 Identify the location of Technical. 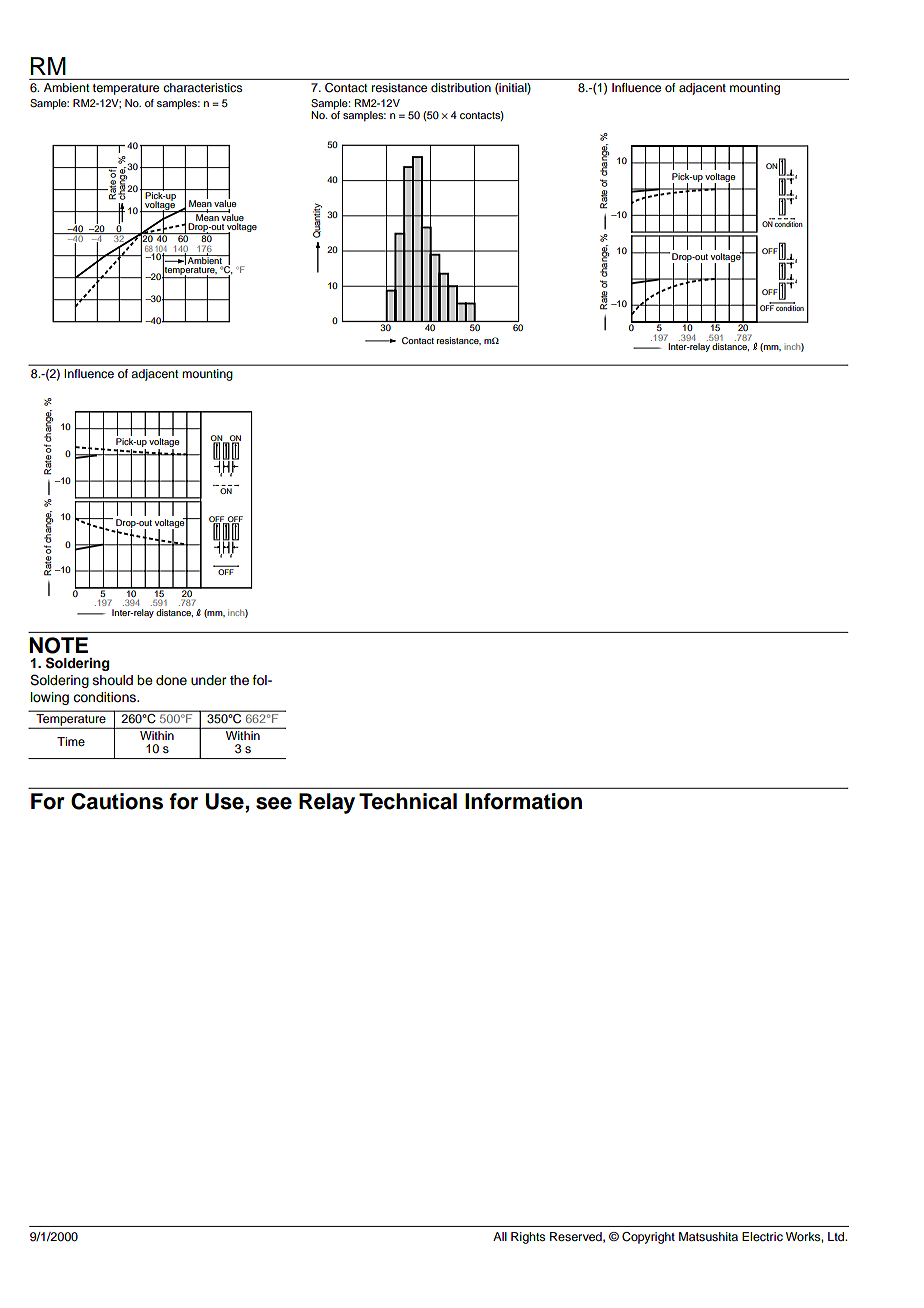
(408, 801).
